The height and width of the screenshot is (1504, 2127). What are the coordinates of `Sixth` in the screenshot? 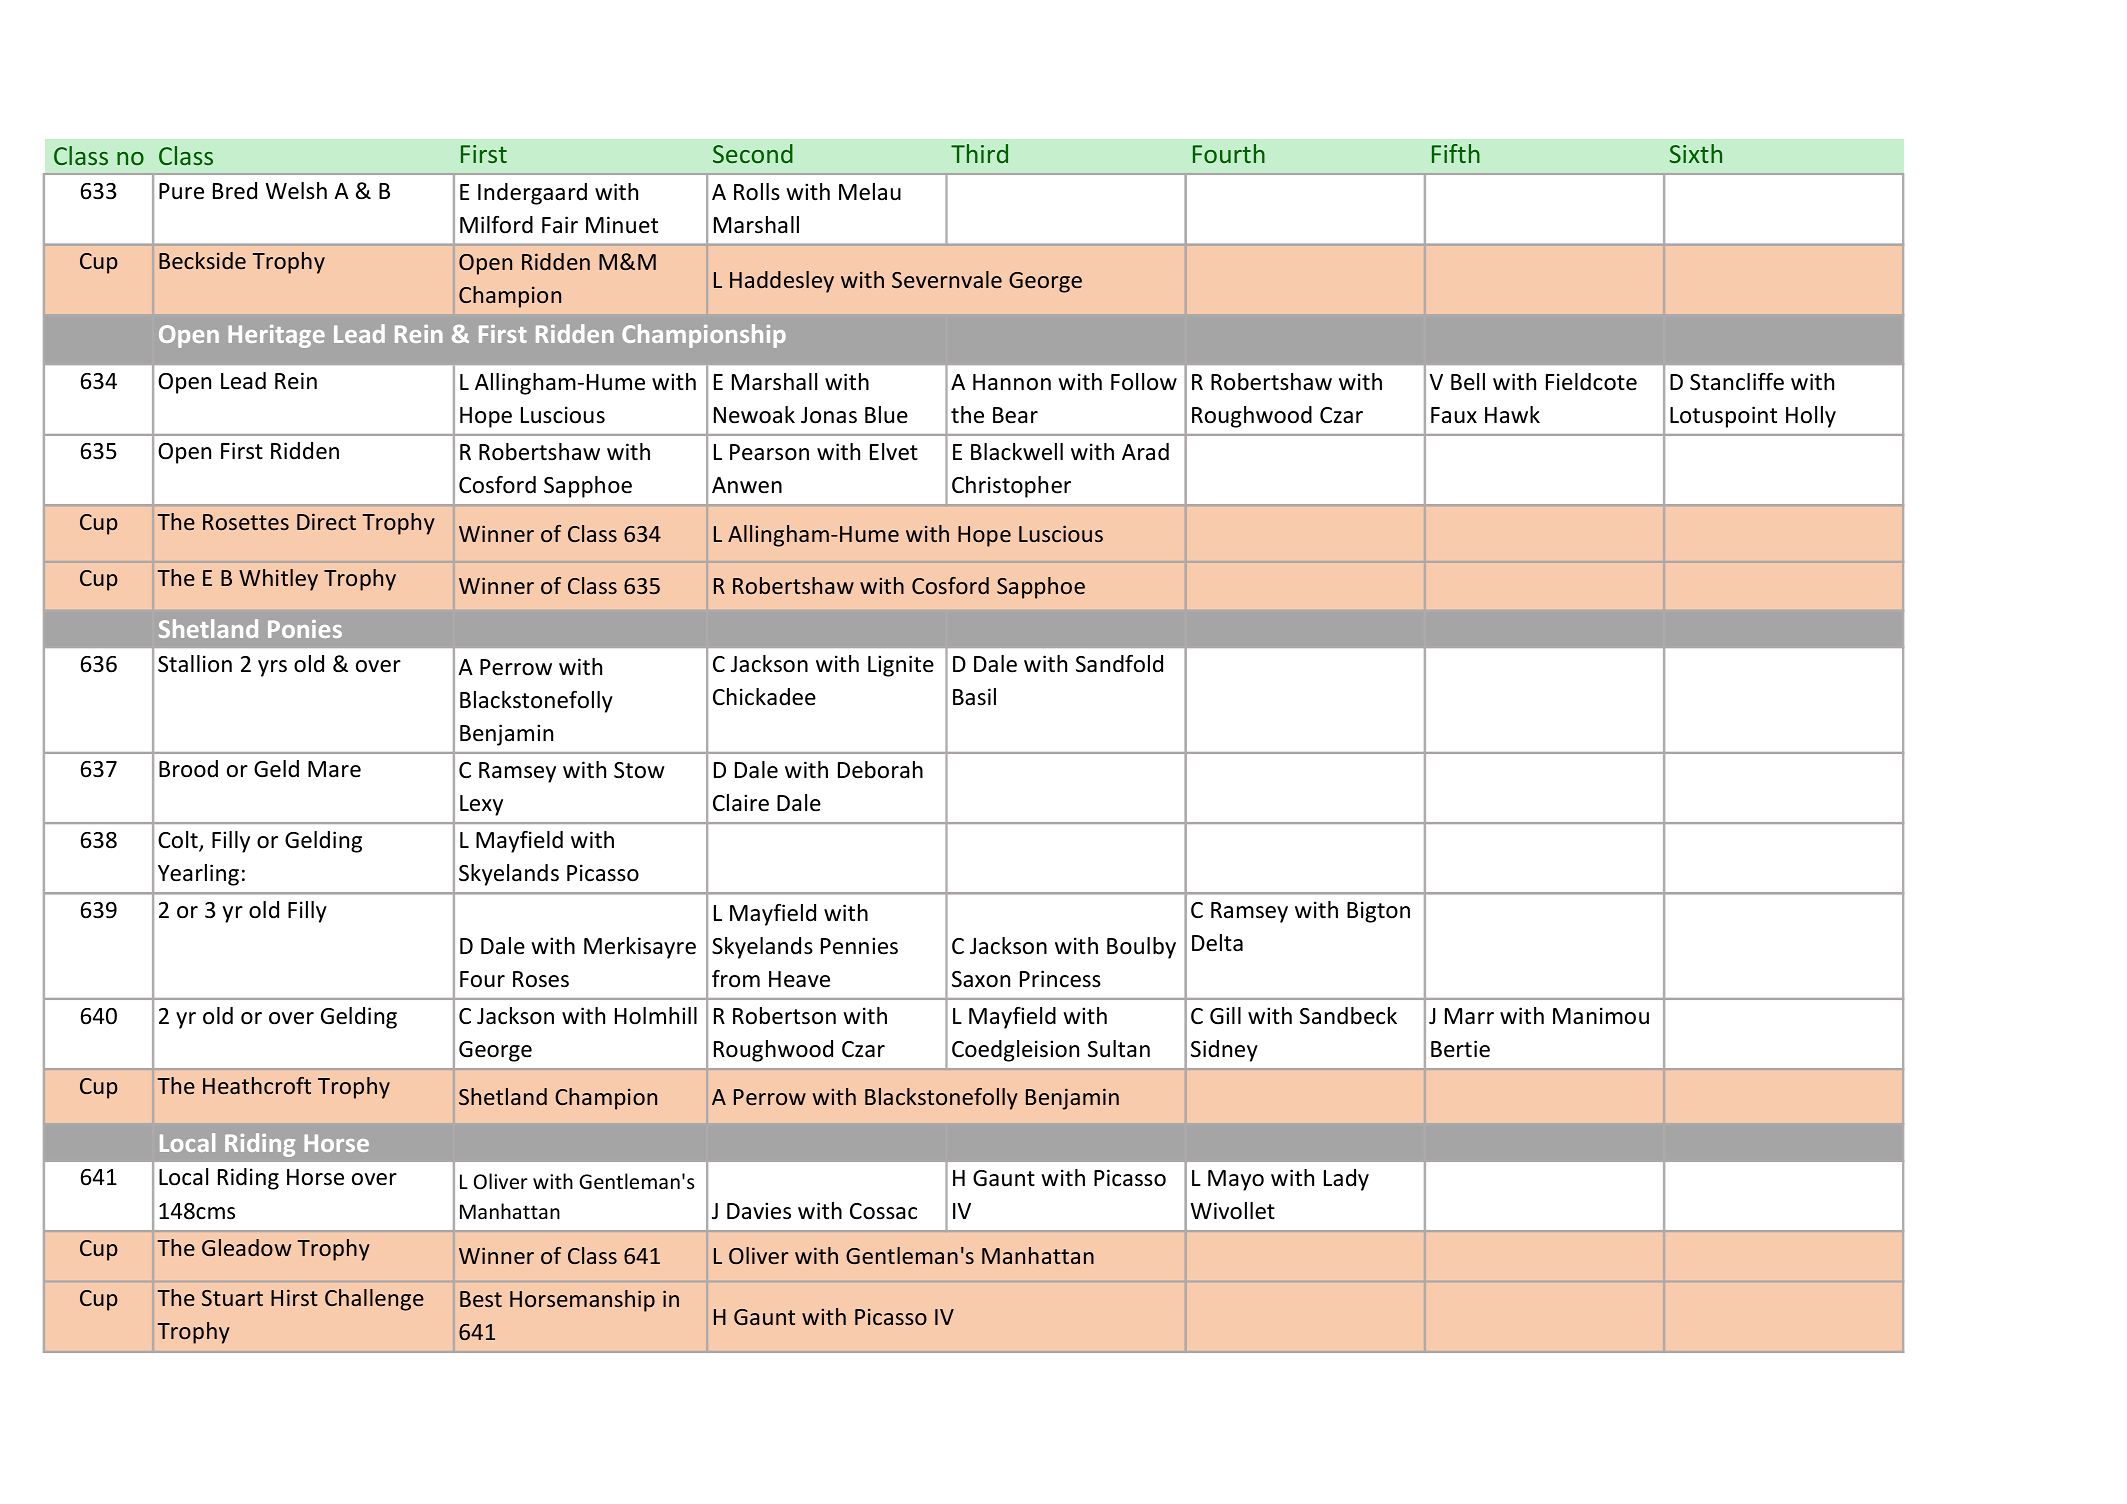 It's located at (1696, 153).
